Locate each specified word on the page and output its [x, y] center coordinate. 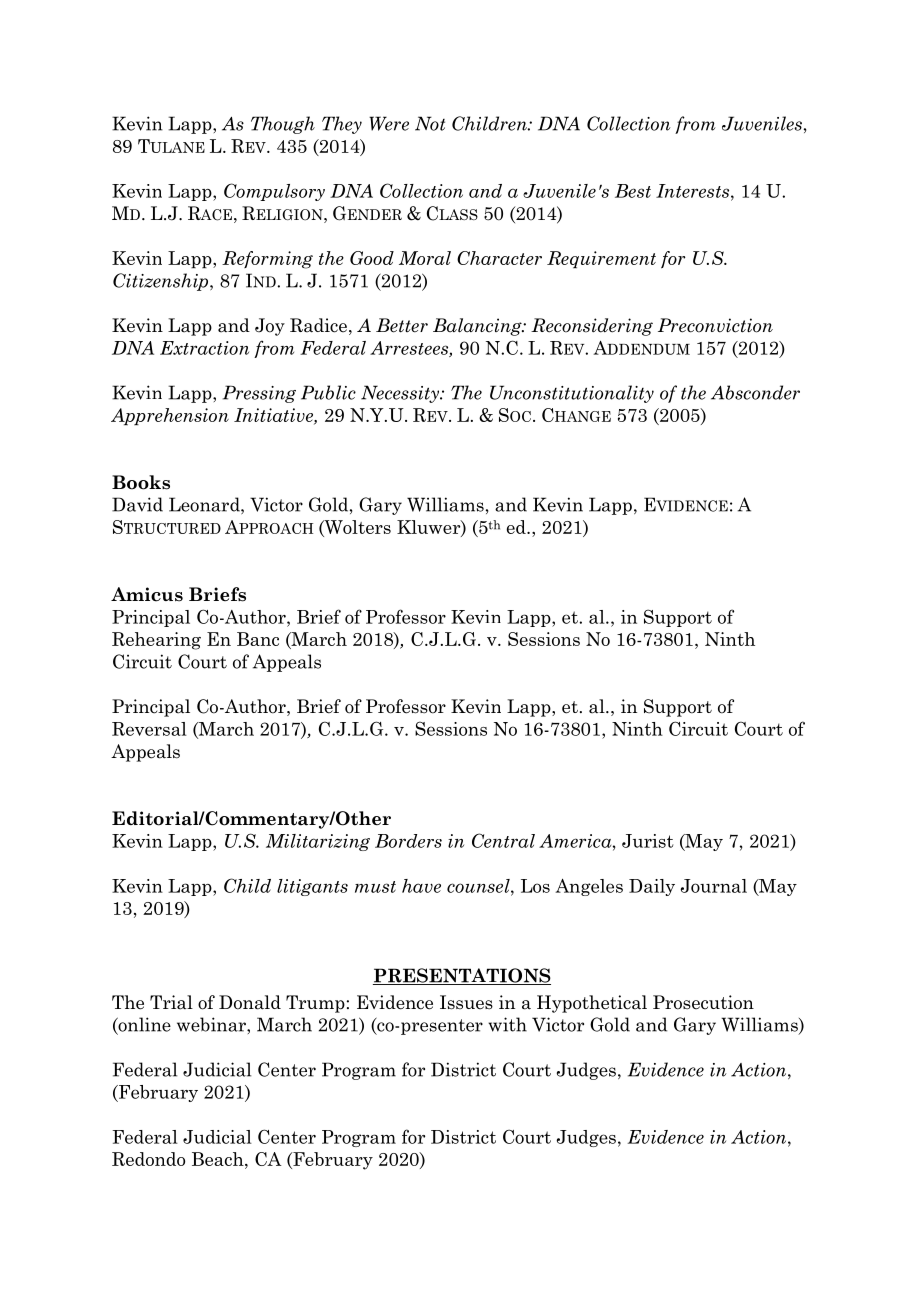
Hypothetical [592, 1004]
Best [633, 191]
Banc [258, 639]
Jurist [648, 841]
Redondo [148, 1159]
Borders [408, 841]
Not [430, 123]
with [507, 1024]
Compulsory [274, 192]
